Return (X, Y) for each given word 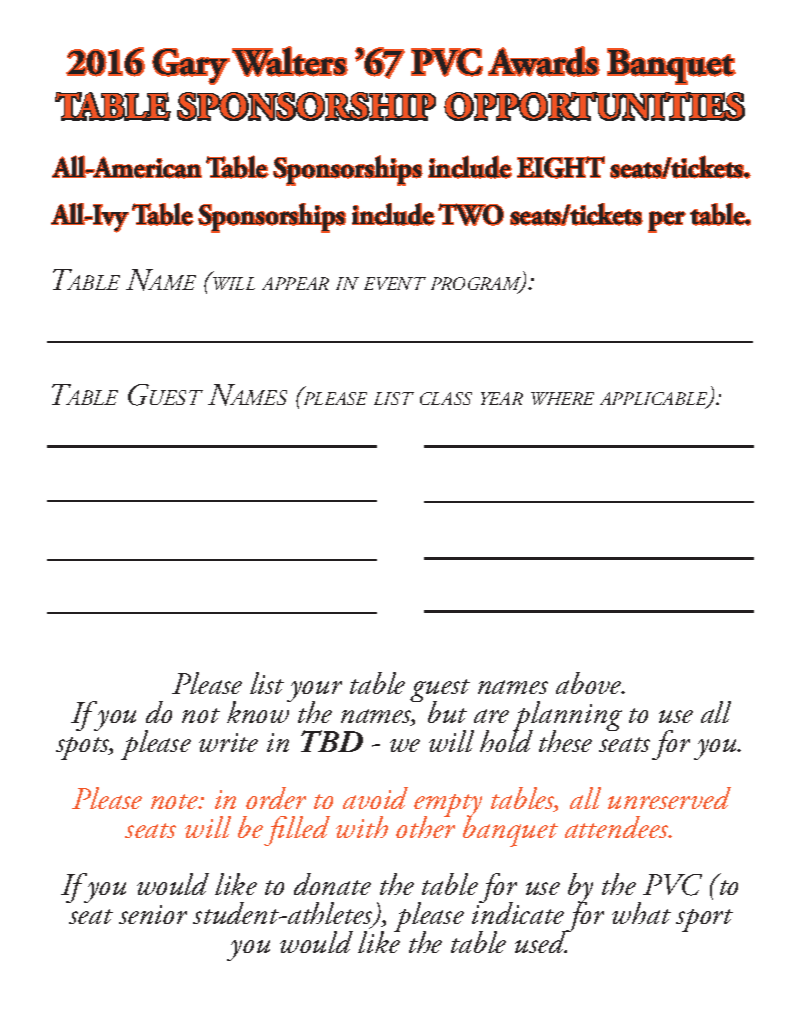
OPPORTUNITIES (594, 106)
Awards (544, 61)
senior (153, 914)
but (447, 712)
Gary (191, 66)
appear (295, 283)
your (314, 693)
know (259, 711)
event (395, 283)
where (562, 398)
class (446, 398)
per (667, 222)
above (590, 683)
